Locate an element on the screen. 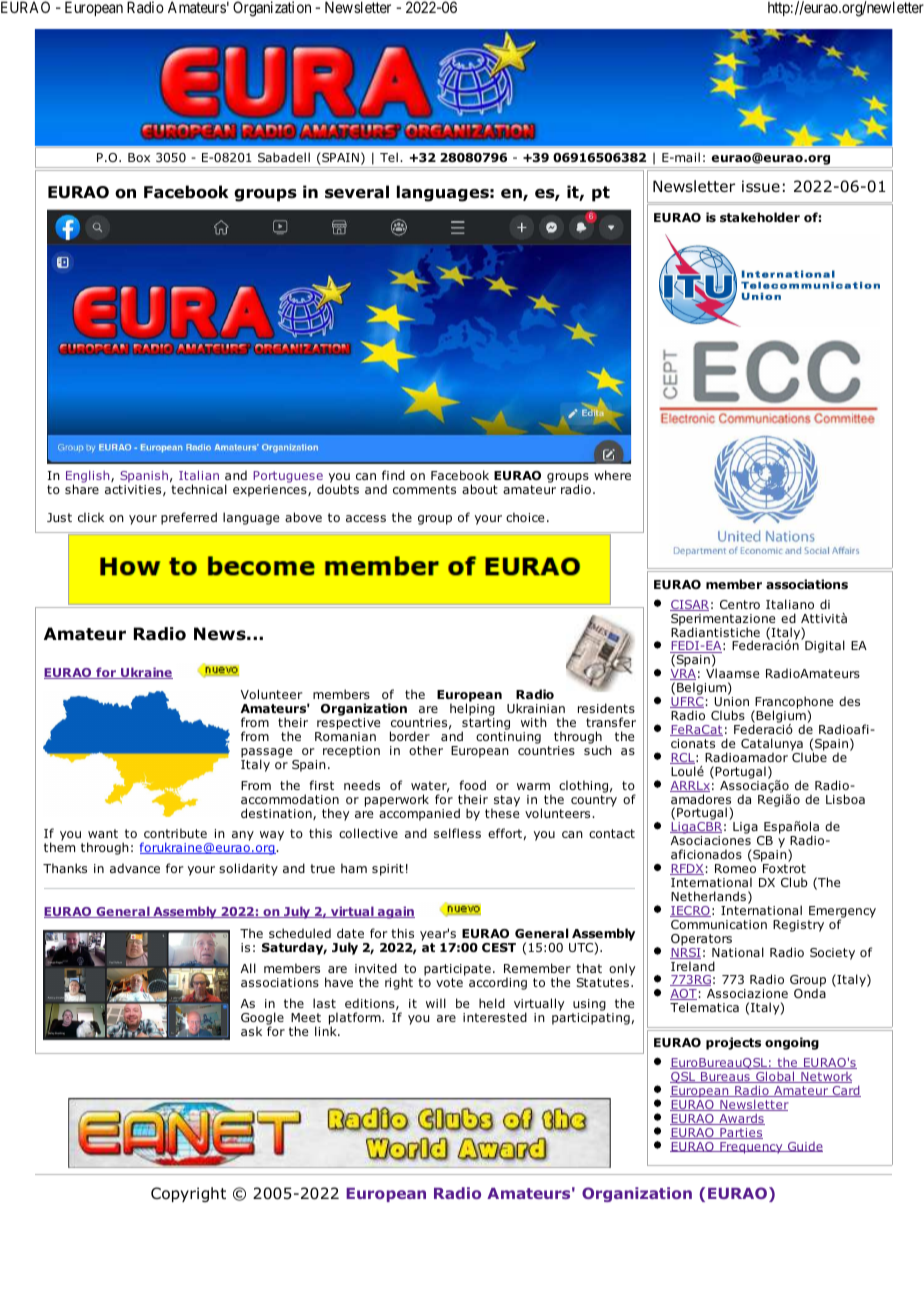 The width and height of the screenshot is (924, 1308). helping is located at coordinates (472, 711).
